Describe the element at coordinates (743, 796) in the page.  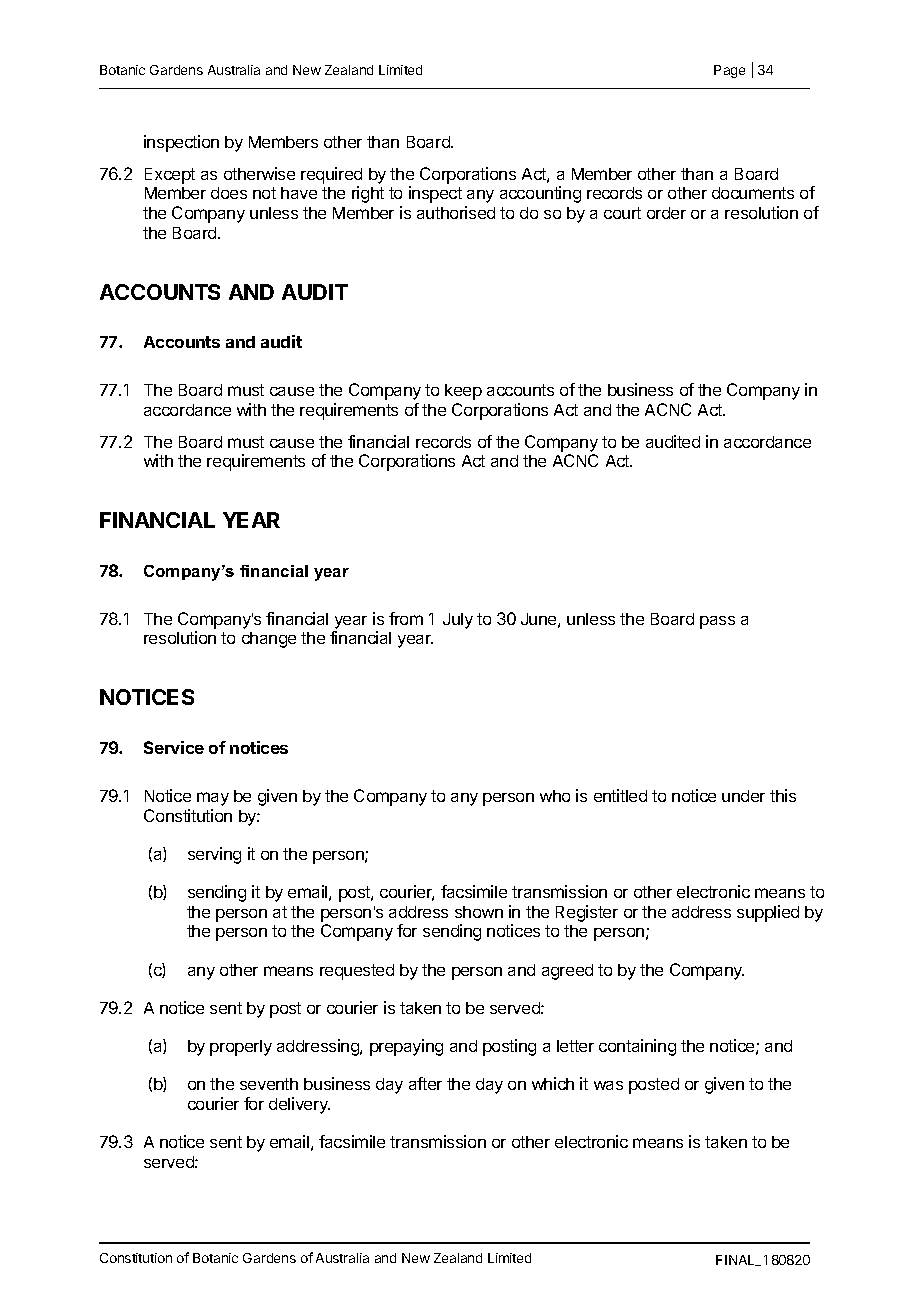
I see `under` at that location.
